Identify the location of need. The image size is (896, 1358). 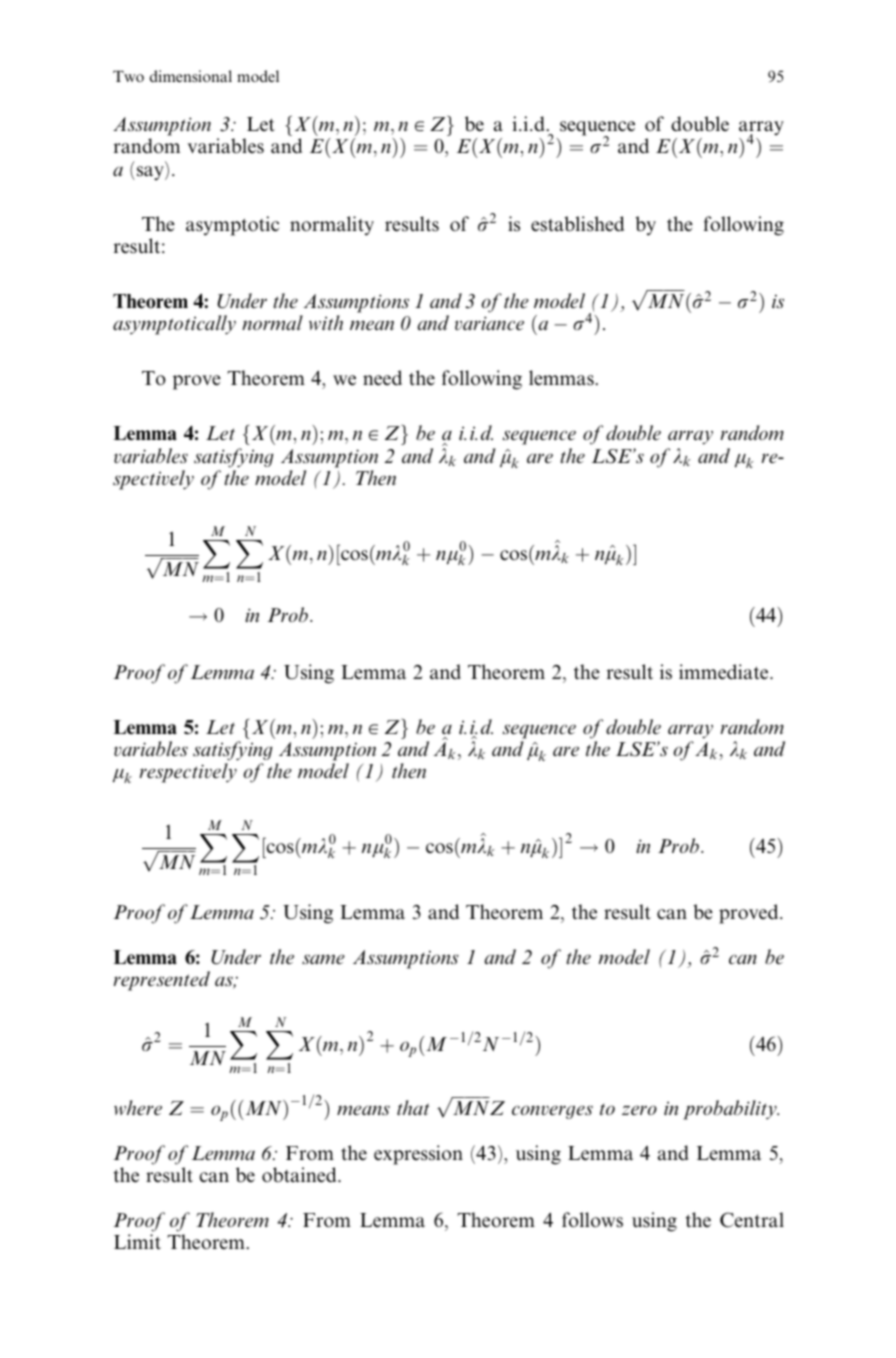
(382, 378).
